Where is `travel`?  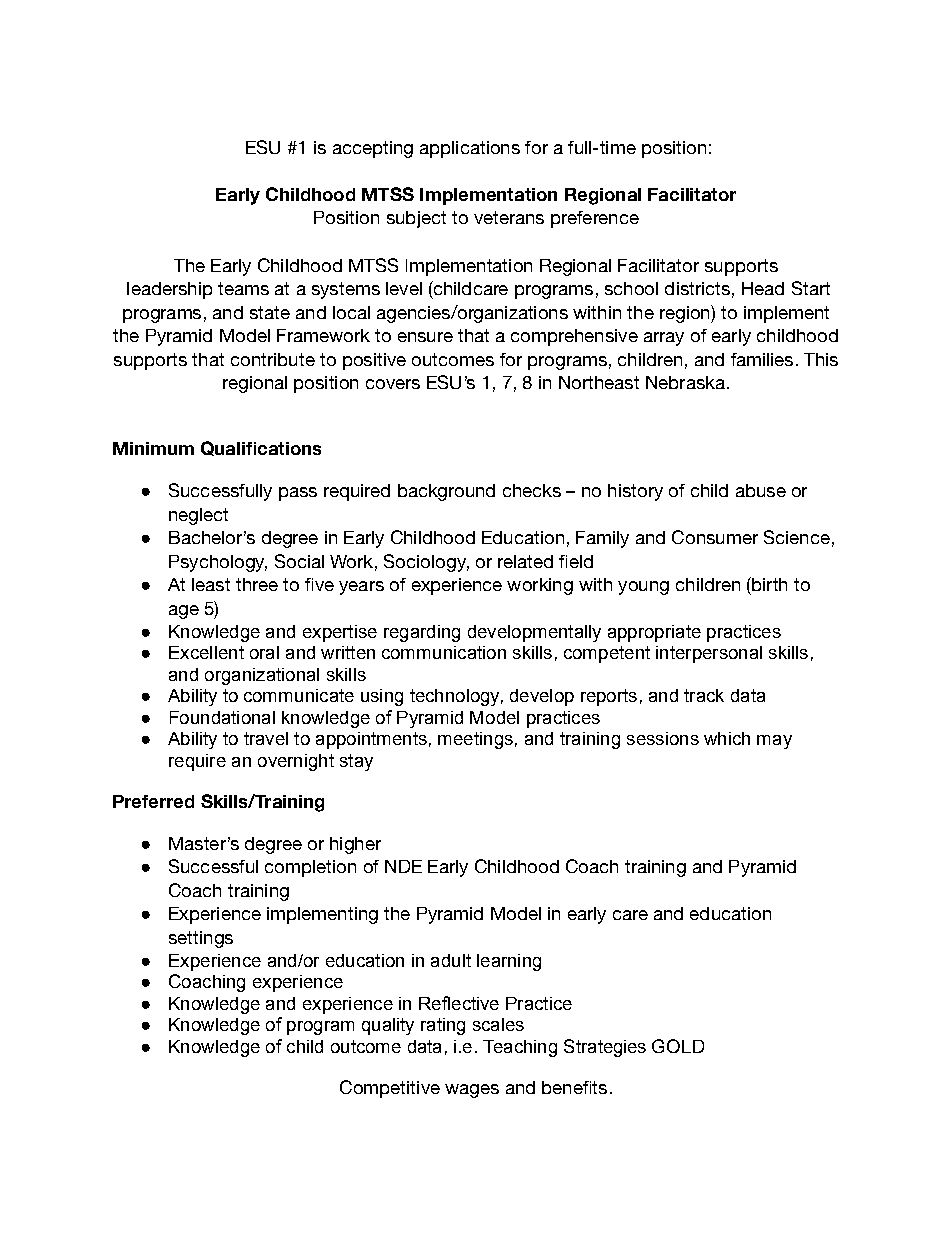
travel is located at coordinates (266, 738).
